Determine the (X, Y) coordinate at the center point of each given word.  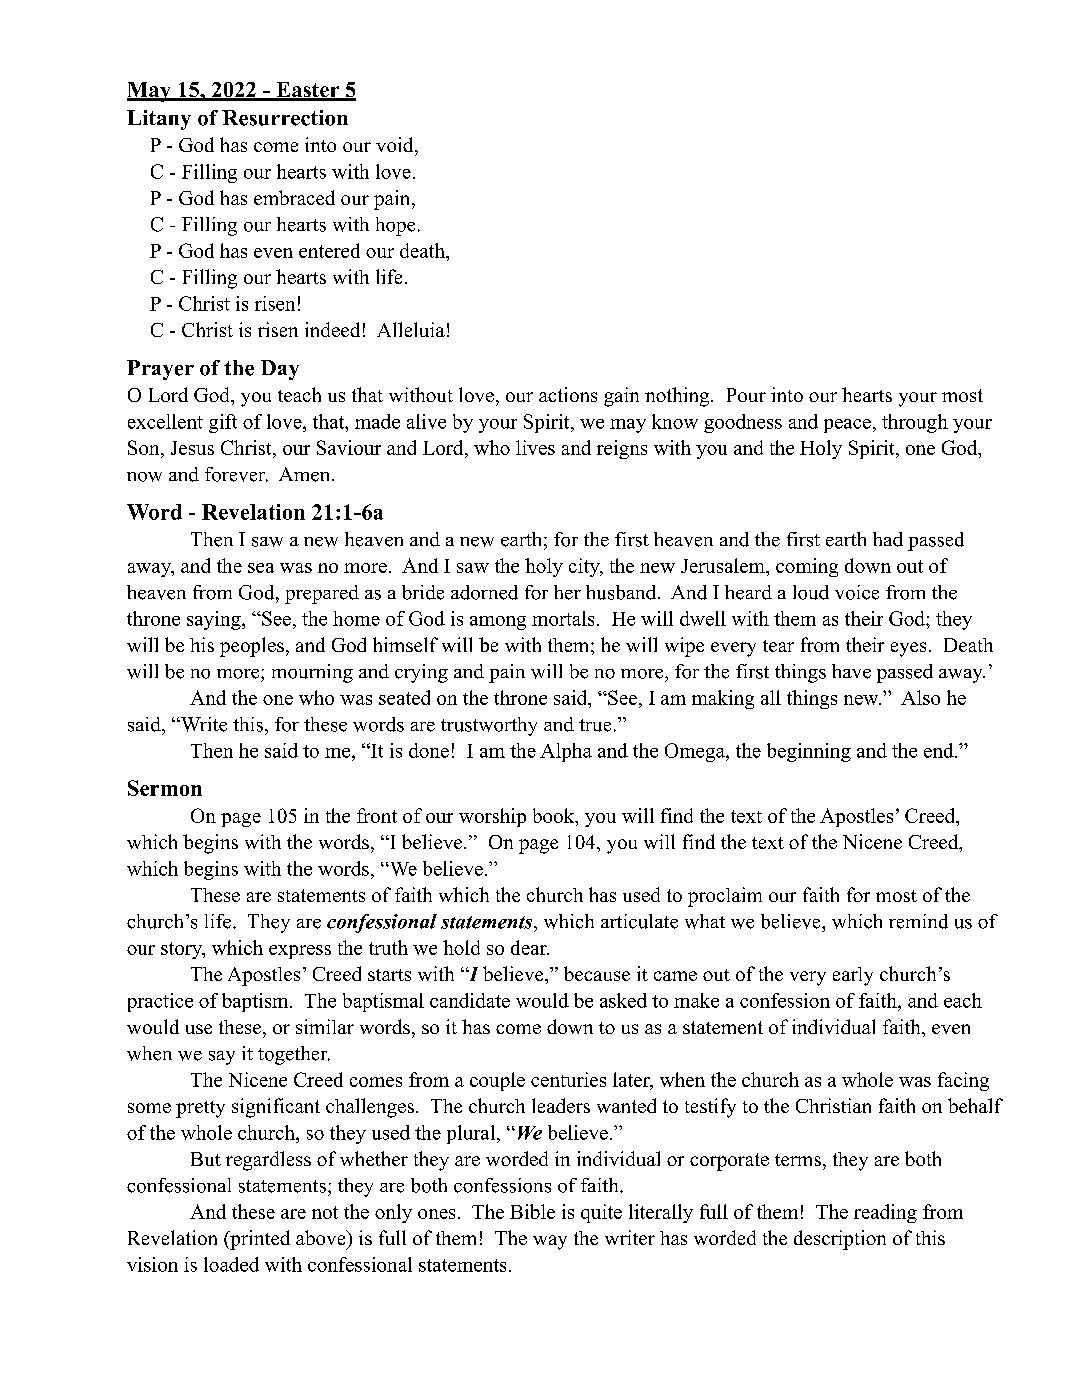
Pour (746, 395)
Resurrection (285, 118)
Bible (532, 1211)
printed (259, 1240)
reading (885, 1213)
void (396, 144)
